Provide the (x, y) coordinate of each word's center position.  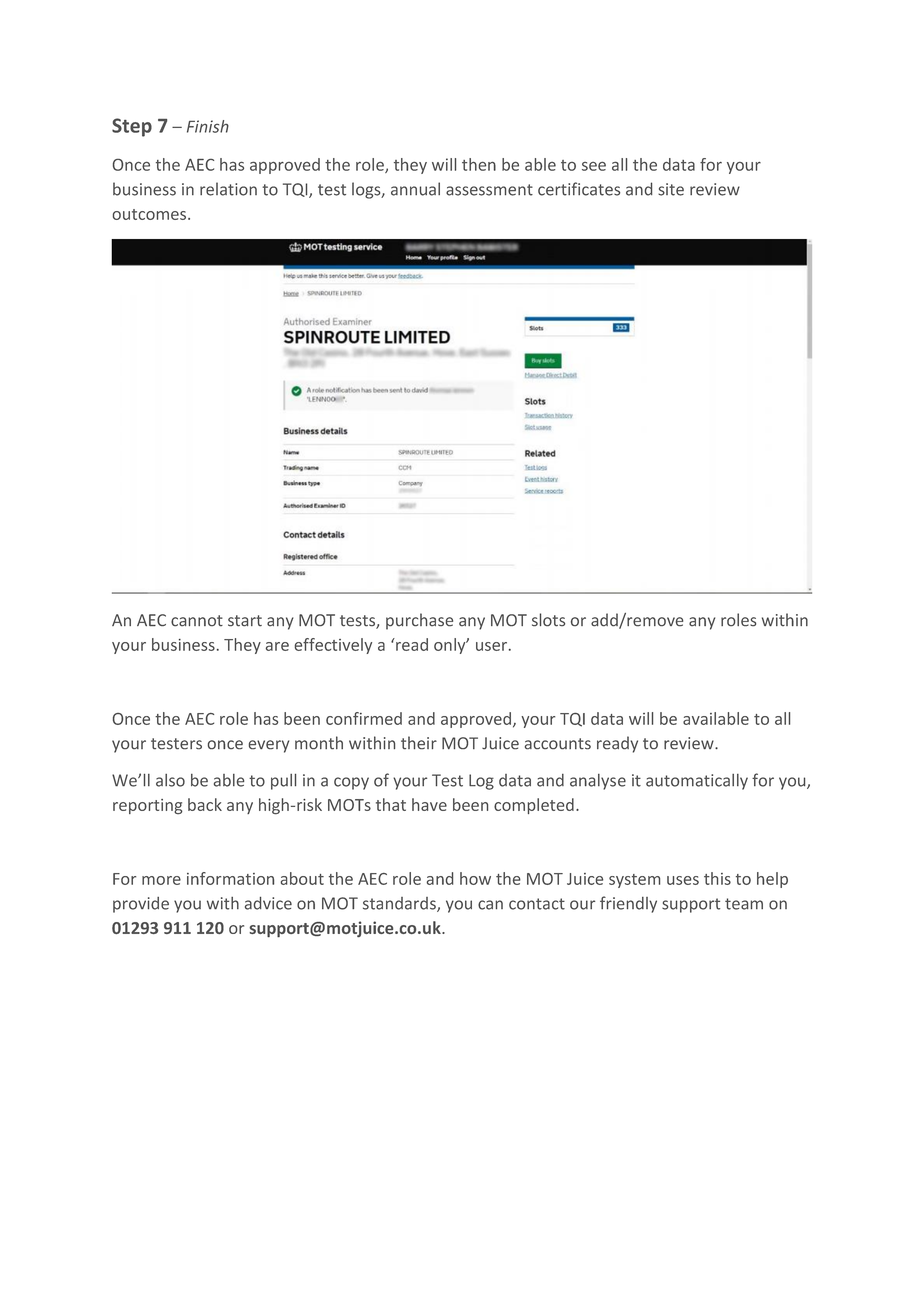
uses (683, 880)
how (475, 878)
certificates (579, 189)
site (671, 189)
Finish (208, 126)
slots (548, 620)
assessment (489, 190)
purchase (419, 621)
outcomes (151, 214)
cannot (197, 621)
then (479, 164)
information (230, 878)
